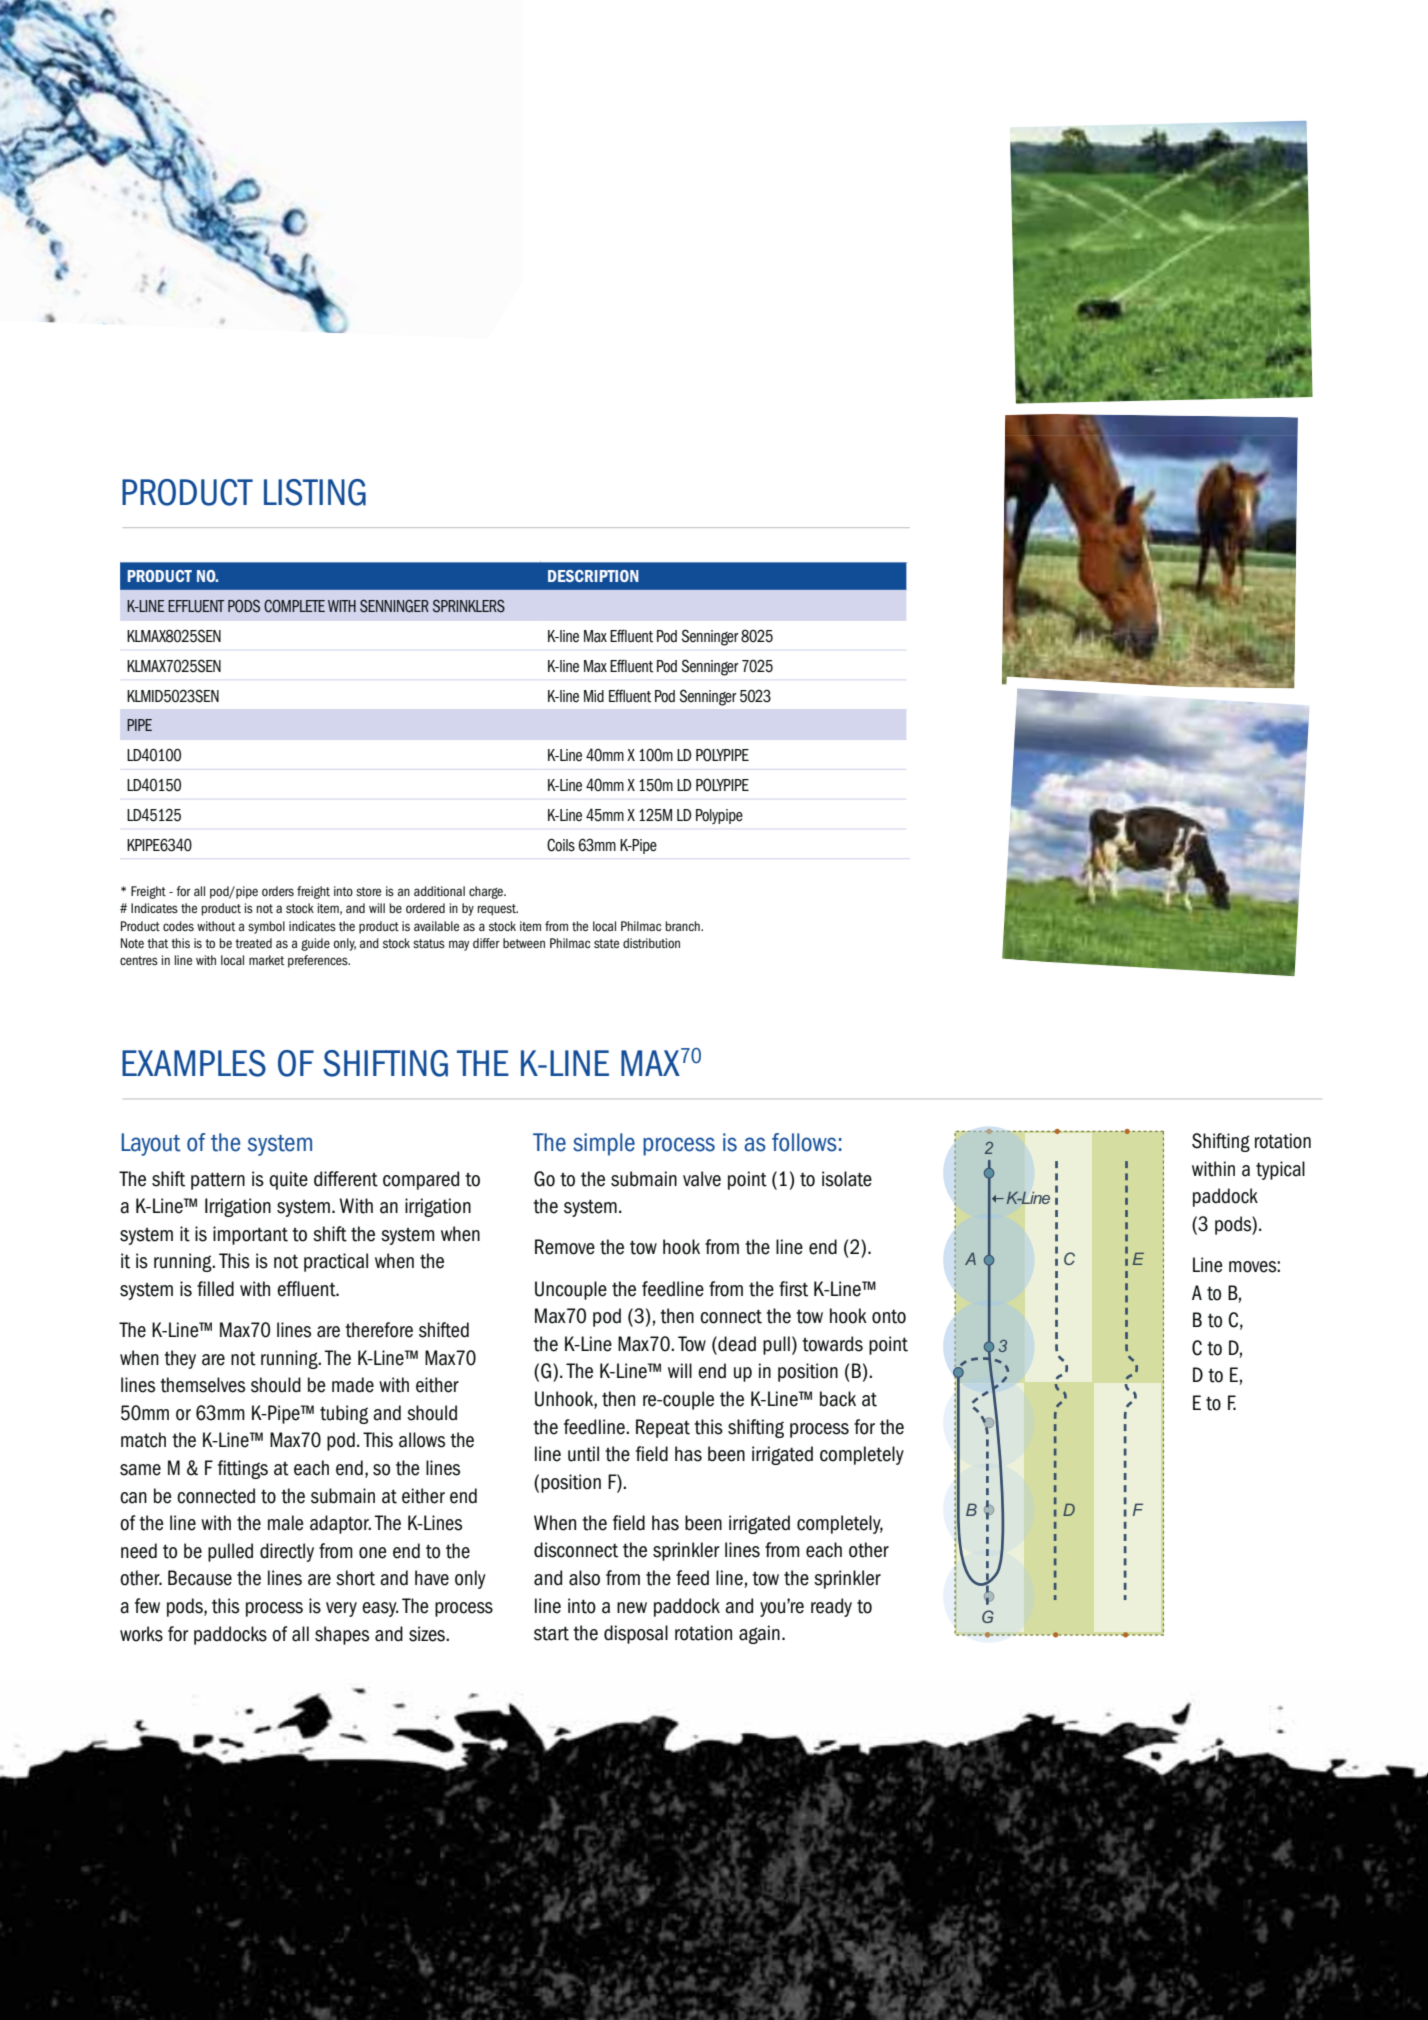 The image size is (1428, 2020). I want to click on Coils, so click(561, 845).
